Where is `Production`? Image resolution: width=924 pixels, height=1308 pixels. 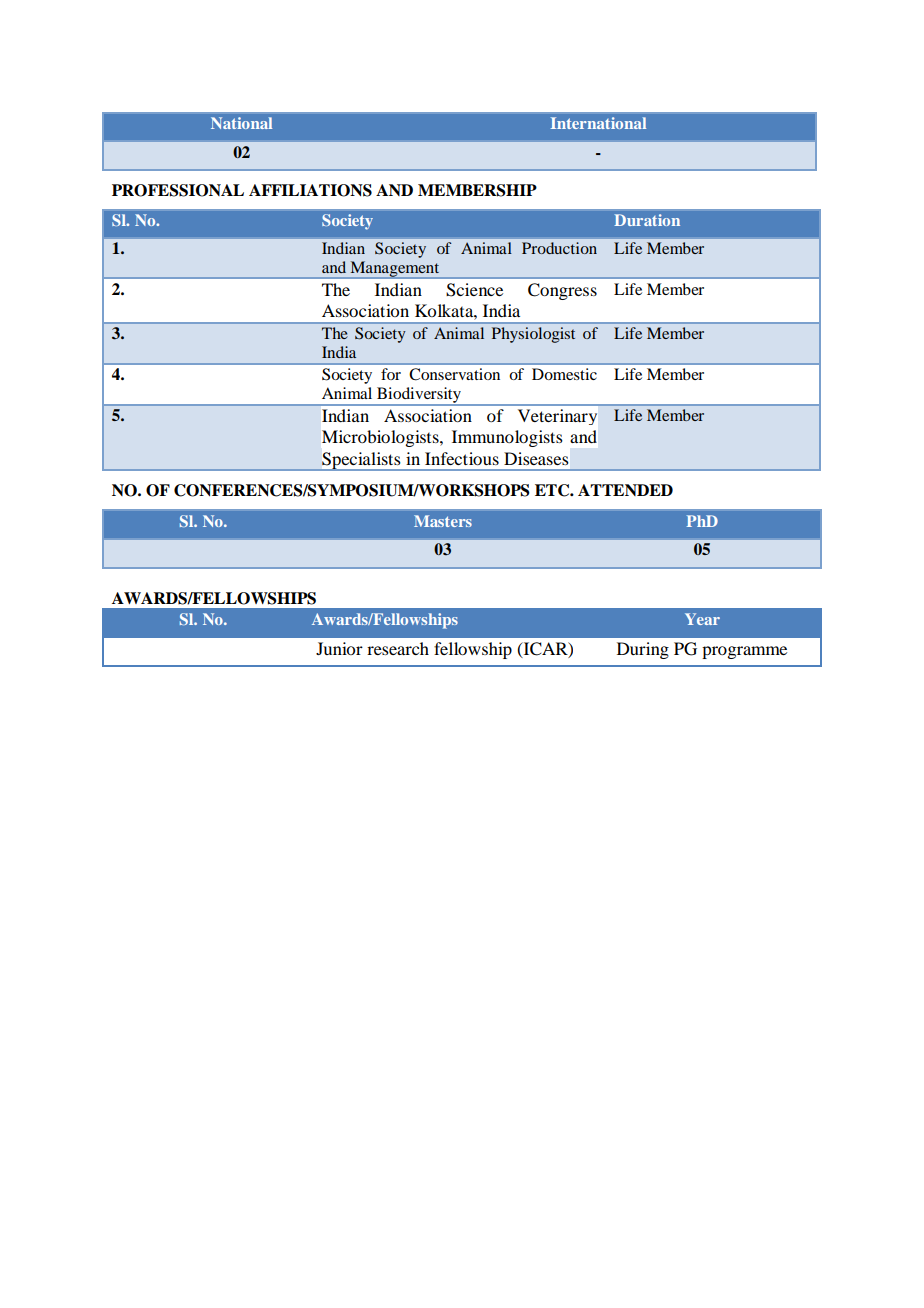 Production is located at coordinates (559, 248).
